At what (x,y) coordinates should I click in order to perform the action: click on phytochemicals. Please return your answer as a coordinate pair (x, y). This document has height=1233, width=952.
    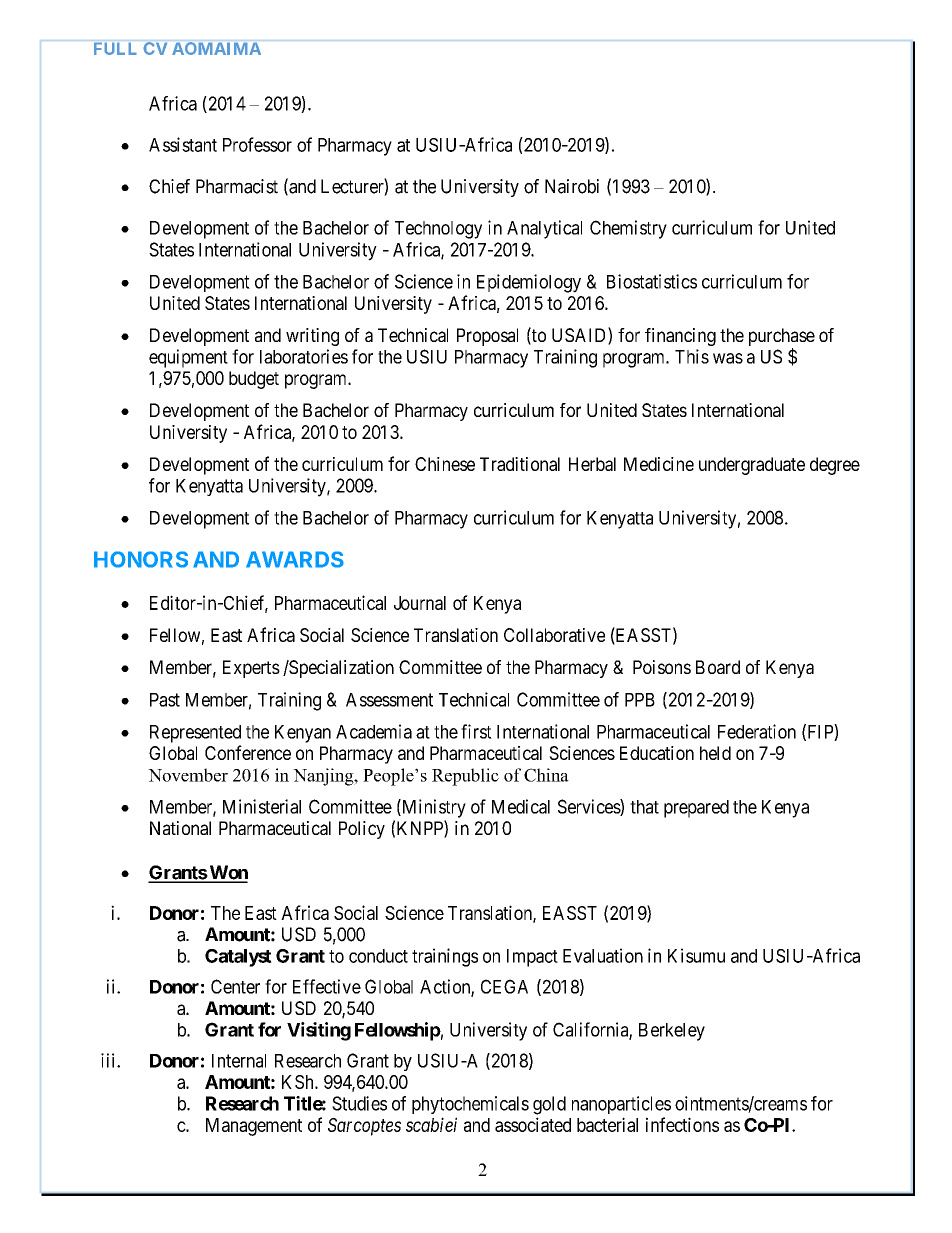
    Looking at the image, I should click on (470, 1105).
